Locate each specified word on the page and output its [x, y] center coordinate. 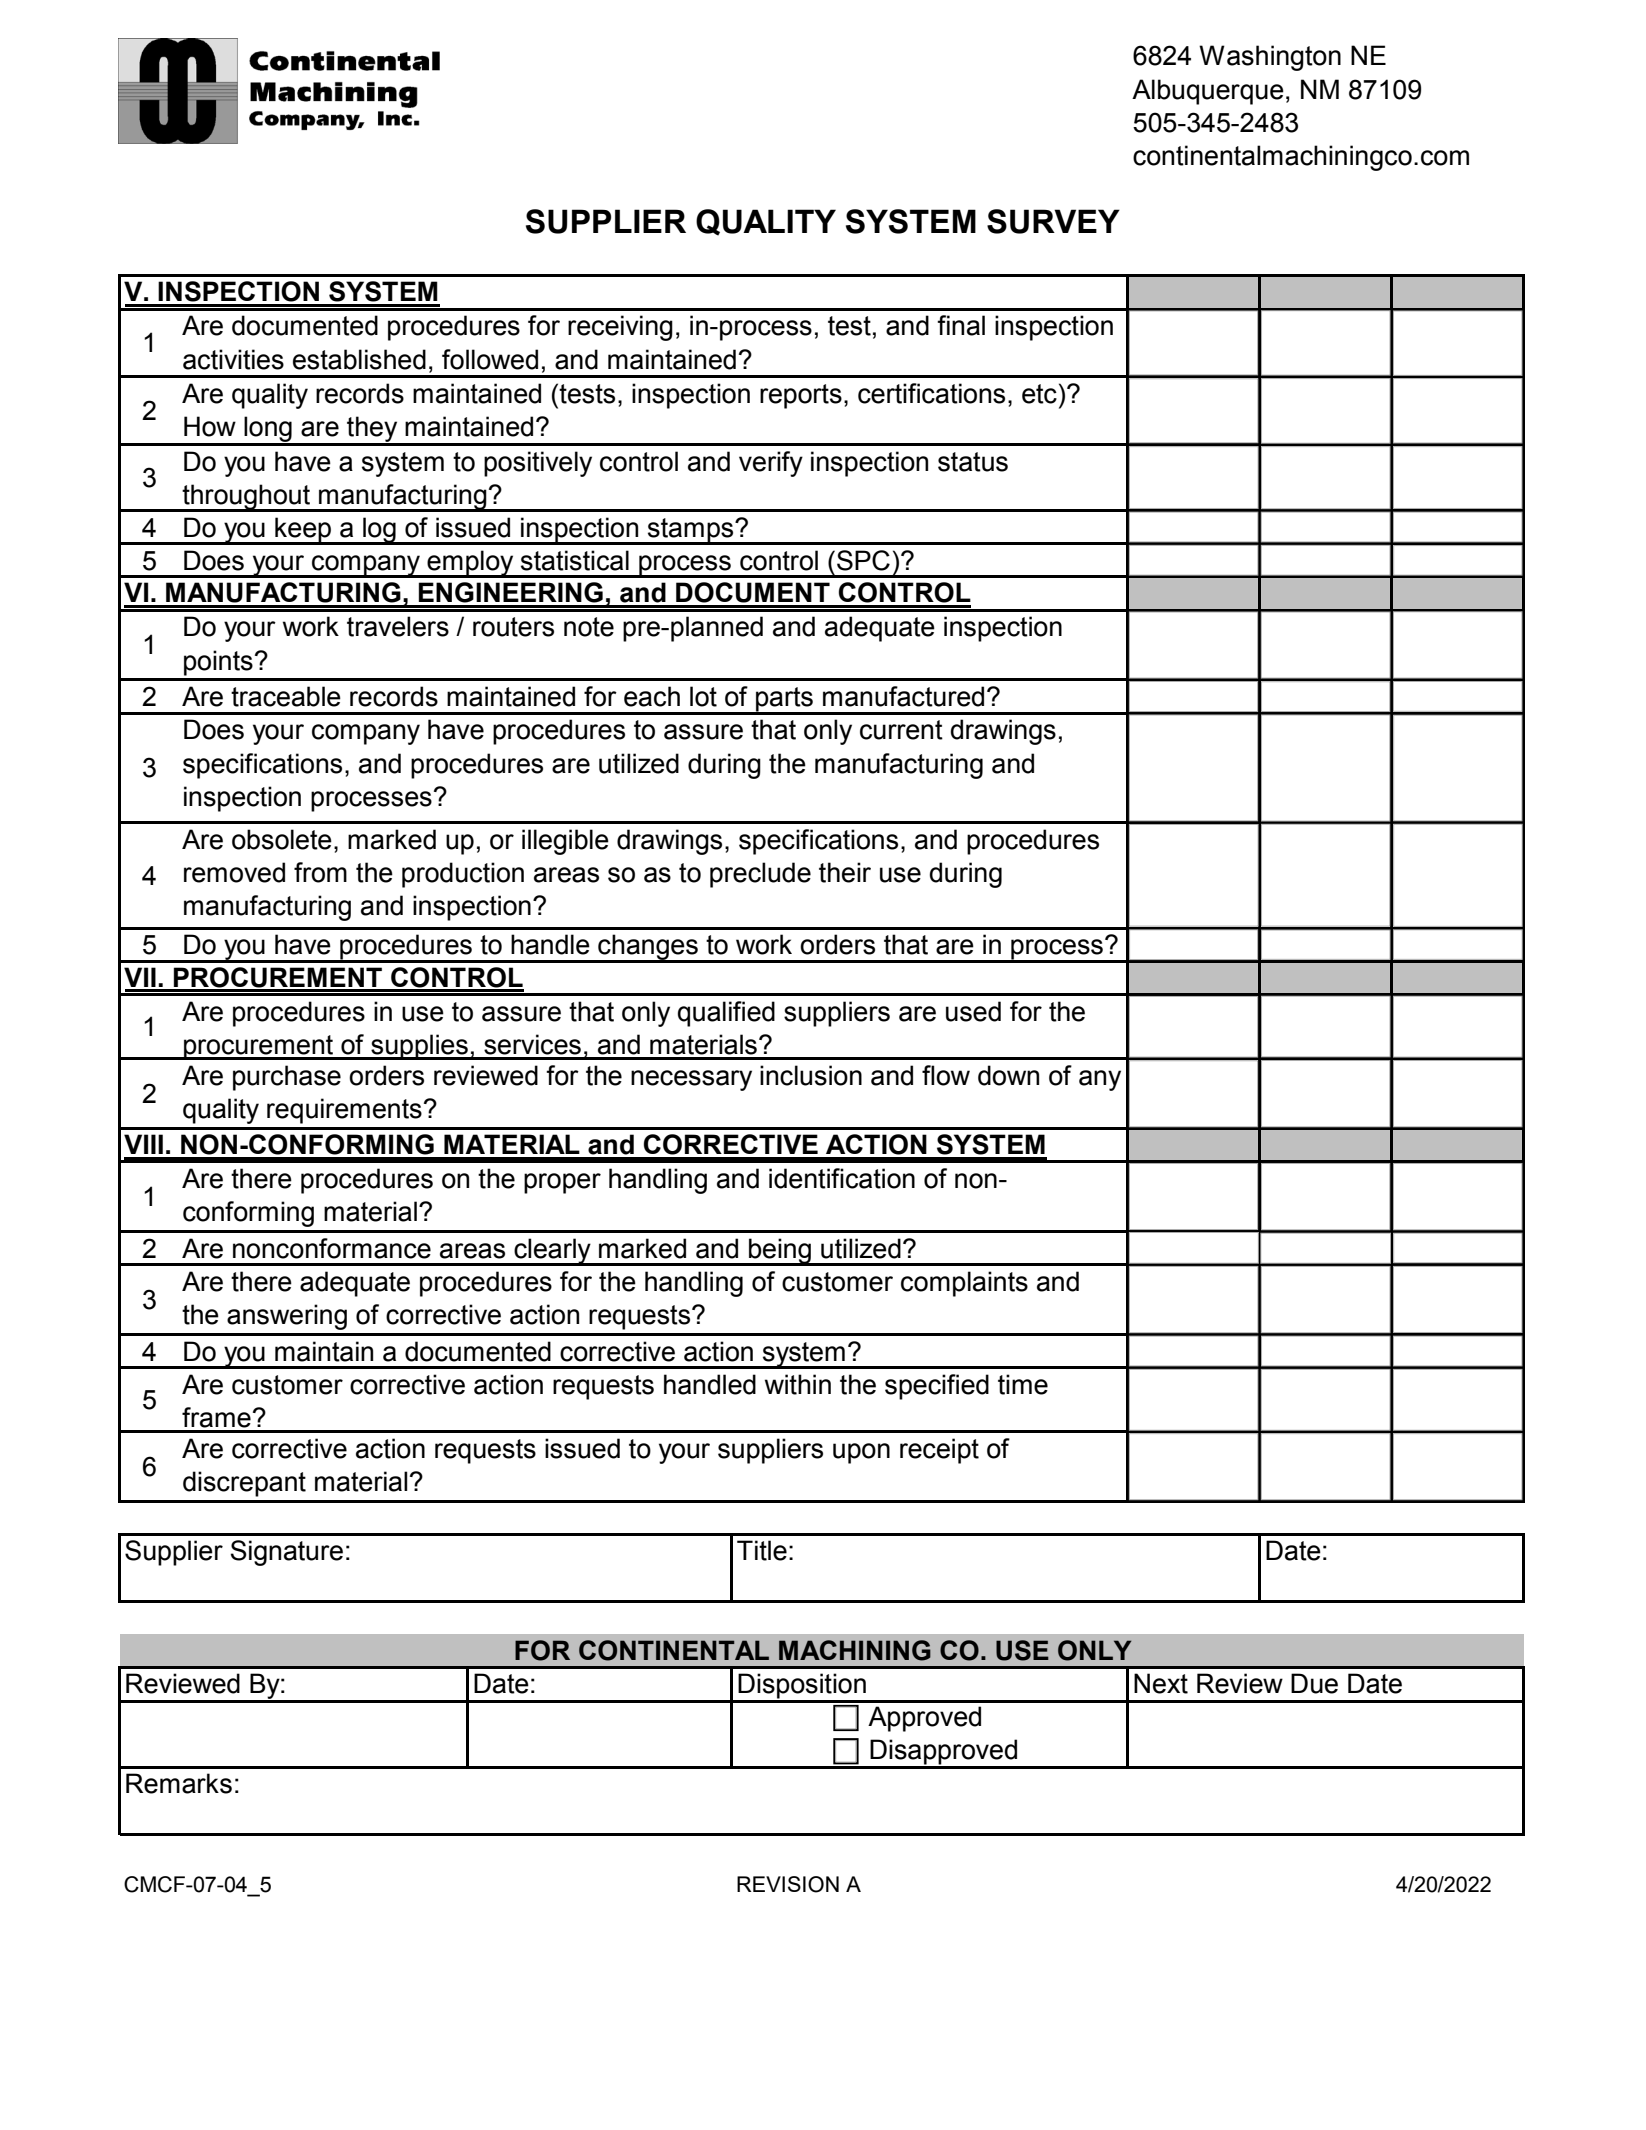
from [320, 872]
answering [287, 1317]
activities [233, 359]
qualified [726, 1014]
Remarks [179, 1783]
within [798, 1384]
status [973, 462]
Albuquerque [1208, 92]
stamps [691, 531]
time [1023, 1384]
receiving [620, 328]
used [973, 1011]
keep [303, 530]
